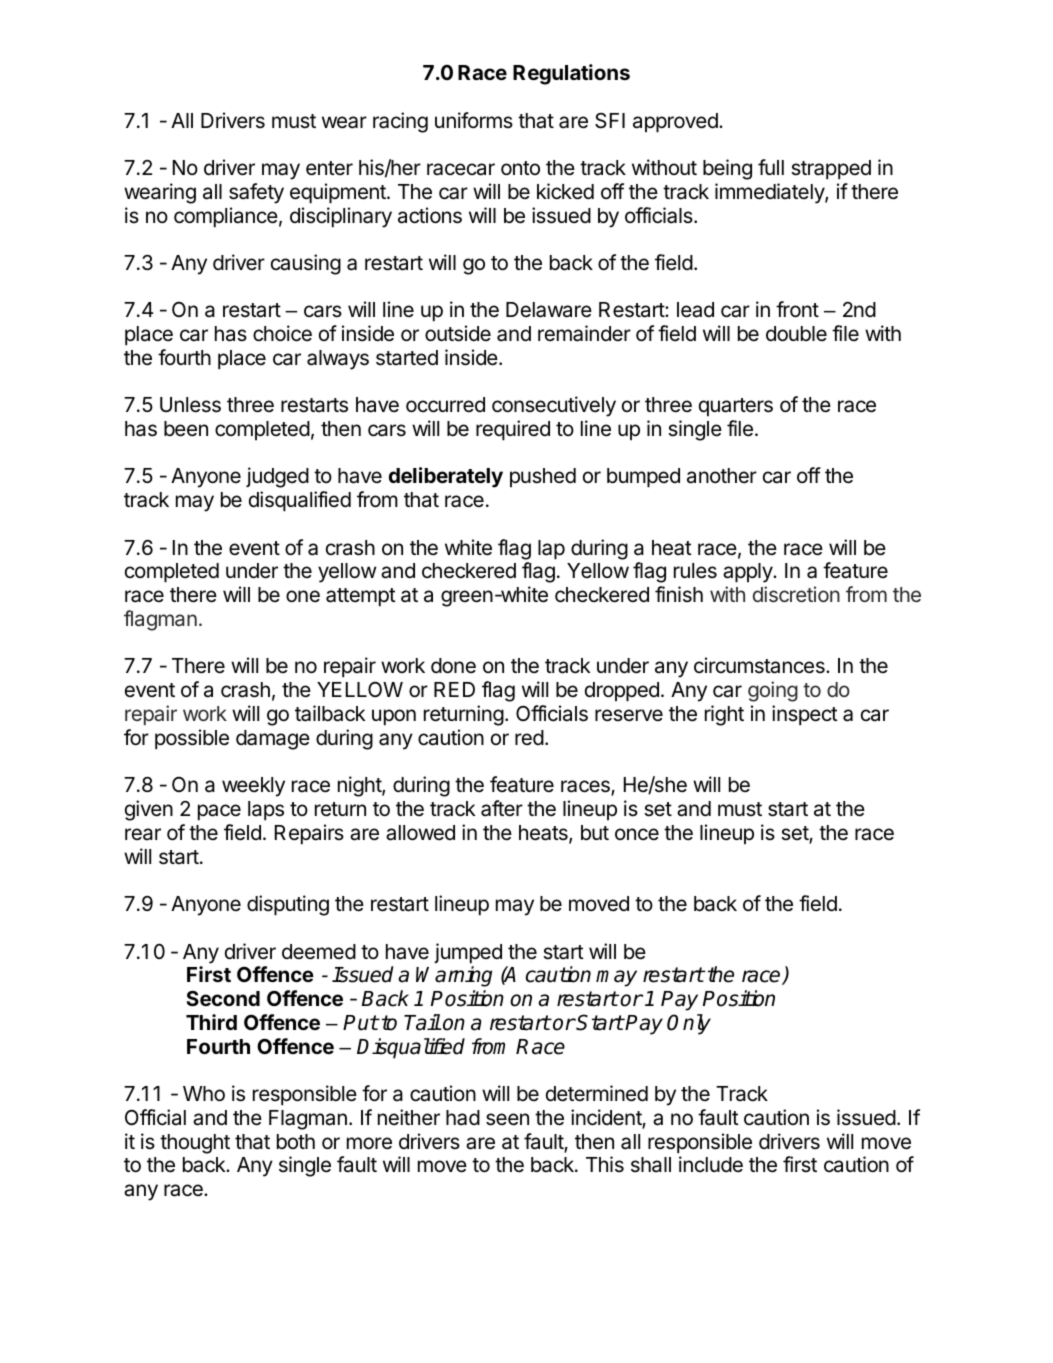 This screenshot has width=1053, height=1363. Describe the element at coordinates (507, 1119) in the screenshot. I see `seen` at that location.
